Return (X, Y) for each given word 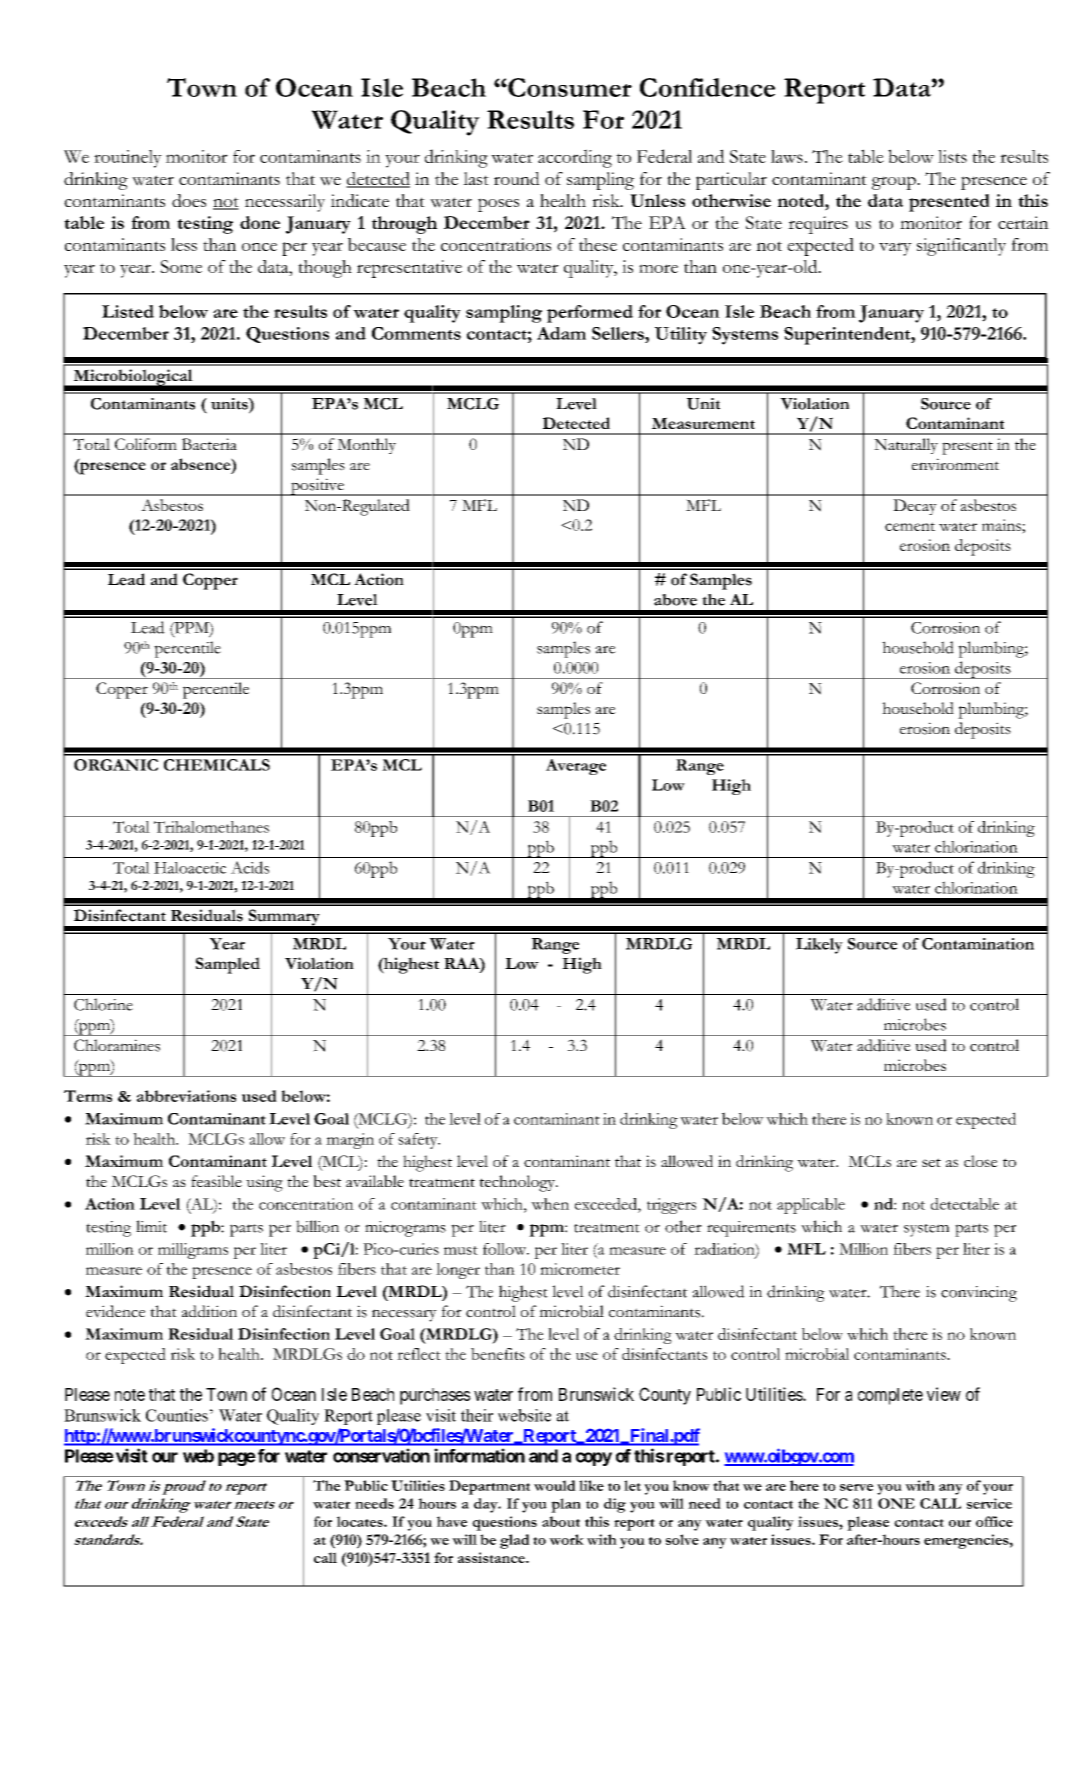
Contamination (978, 944)
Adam (561, 333)
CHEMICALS (217, 765)
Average (576, 767)
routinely (128, 159)
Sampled (228, 965)
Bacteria (209, 444)
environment (955, 464)
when (550, 1204)
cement (910, 526)
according (575, 158)
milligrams (193, 1251)
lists (952, 156)
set (931, 1162)
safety (419, 1141)
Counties (177, 1415)
